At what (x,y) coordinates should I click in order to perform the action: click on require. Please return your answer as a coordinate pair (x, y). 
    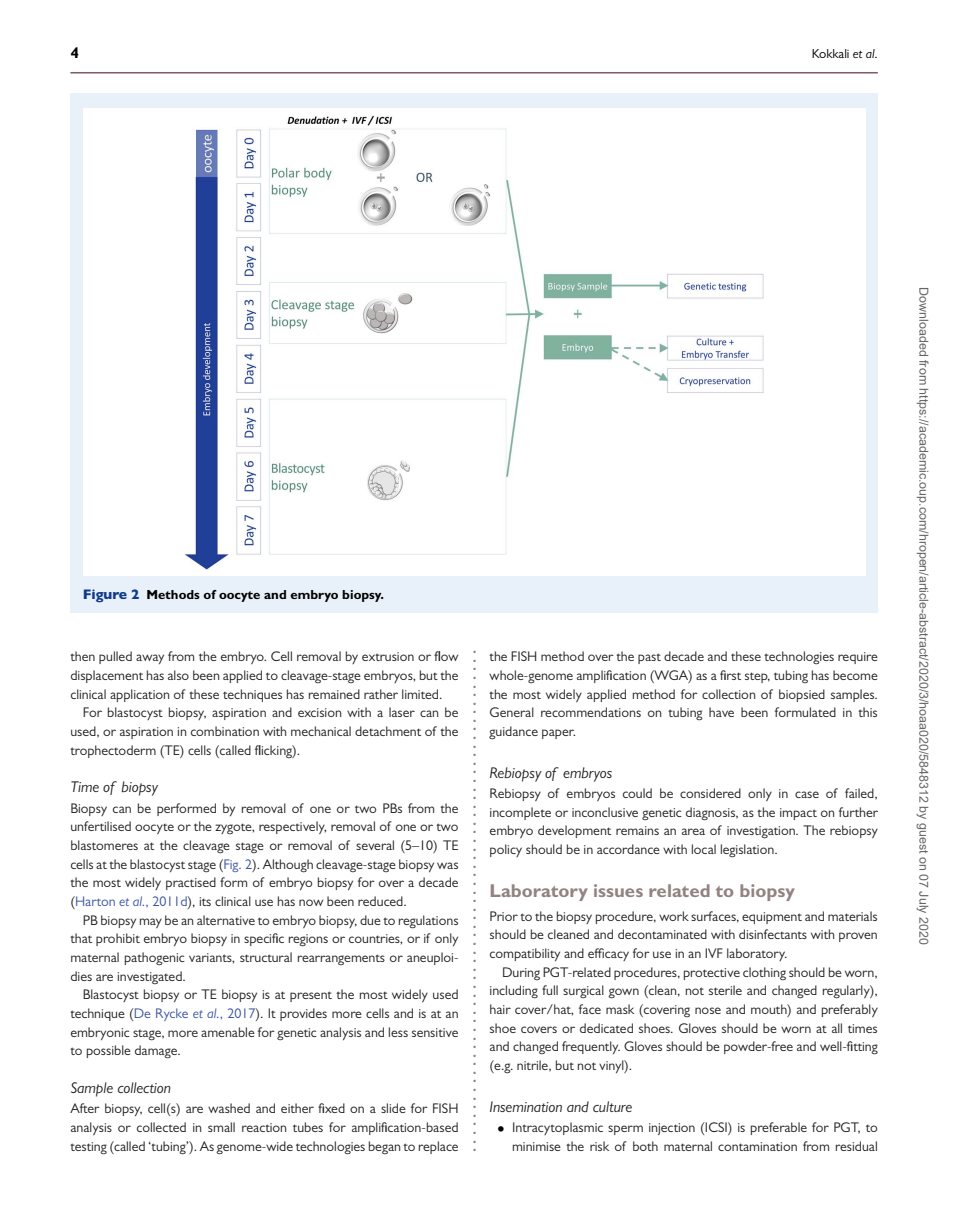
    Looking at the image, I should click on (858, 658).
